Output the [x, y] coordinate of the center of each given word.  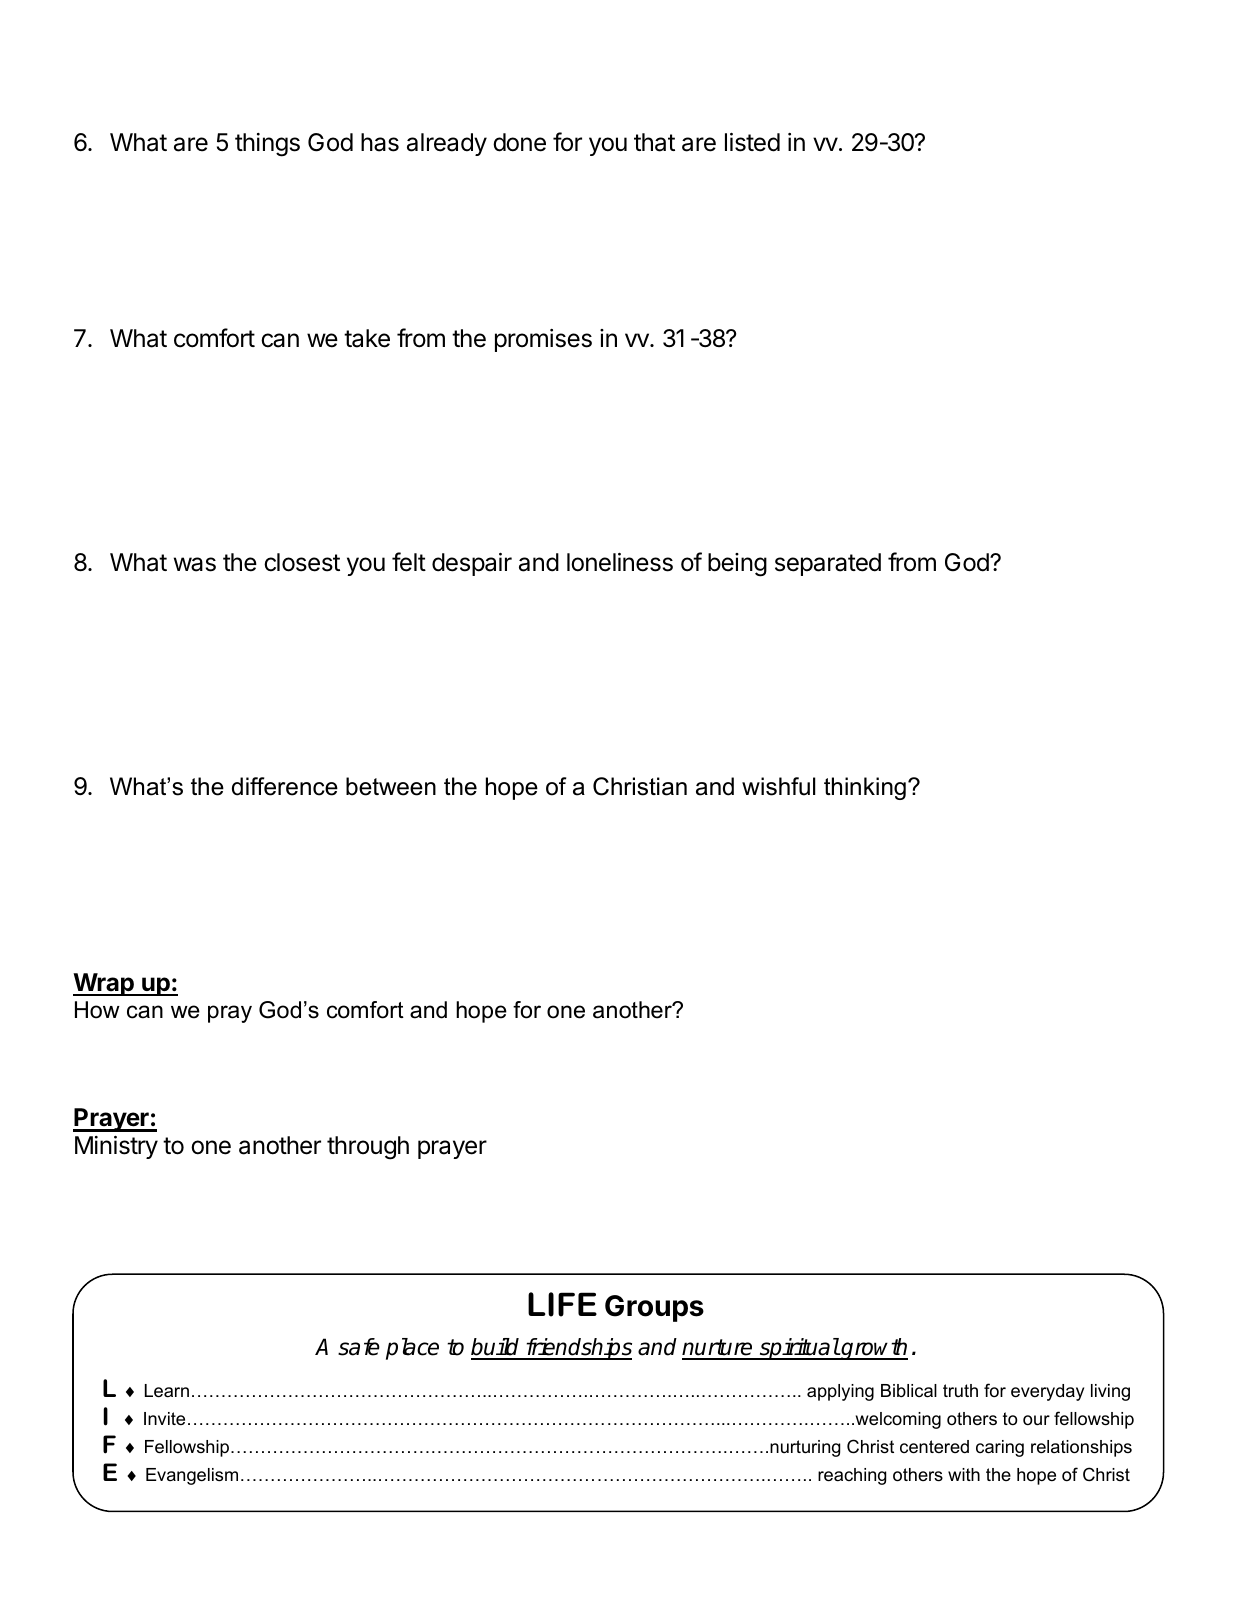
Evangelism [192, 1476]
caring [1000, 1448]
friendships [577, 1349]
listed [752, 142]
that [654, 142]
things [267, 145]
